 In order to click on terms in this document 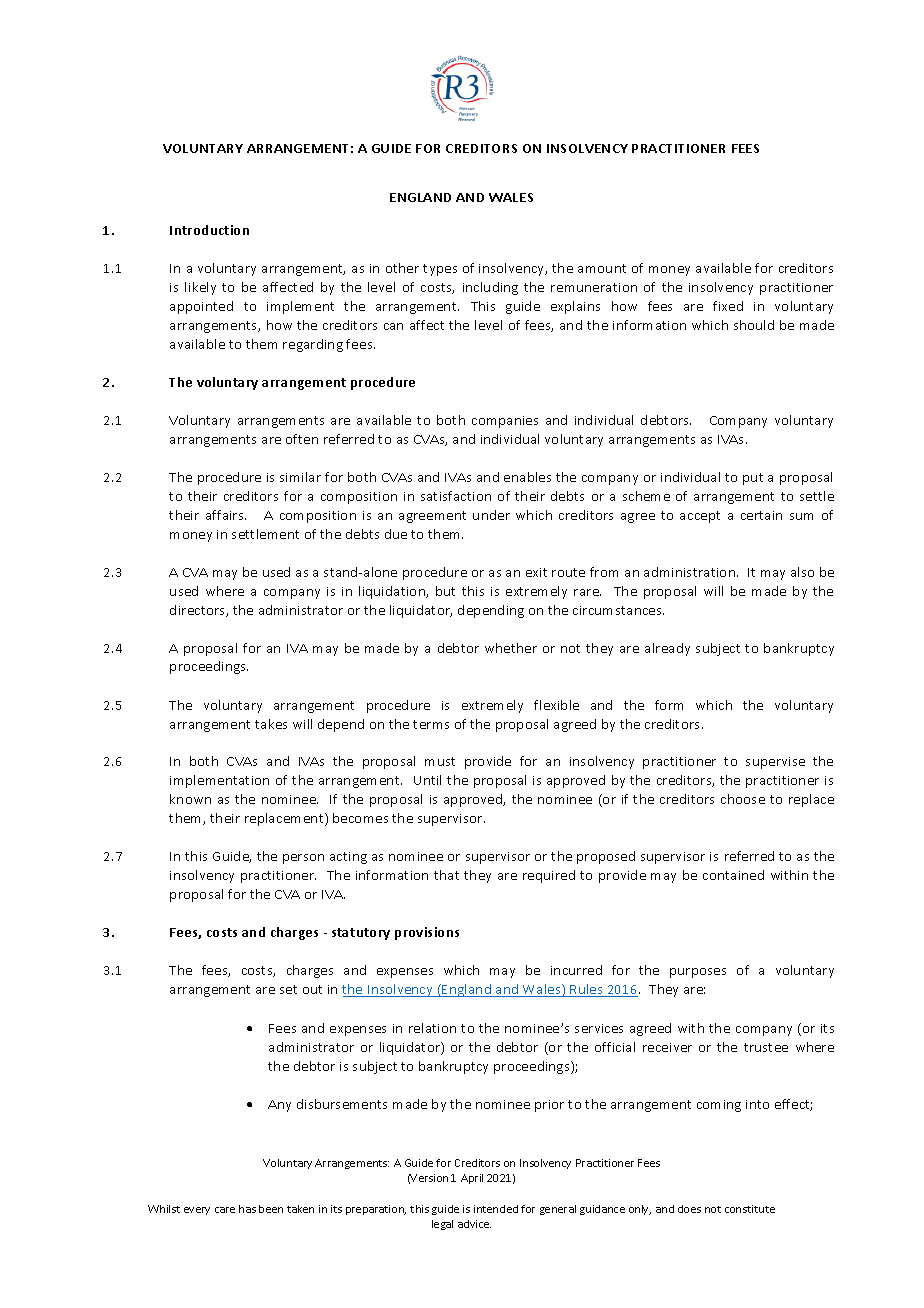, I will do `click(431, 724)`.
